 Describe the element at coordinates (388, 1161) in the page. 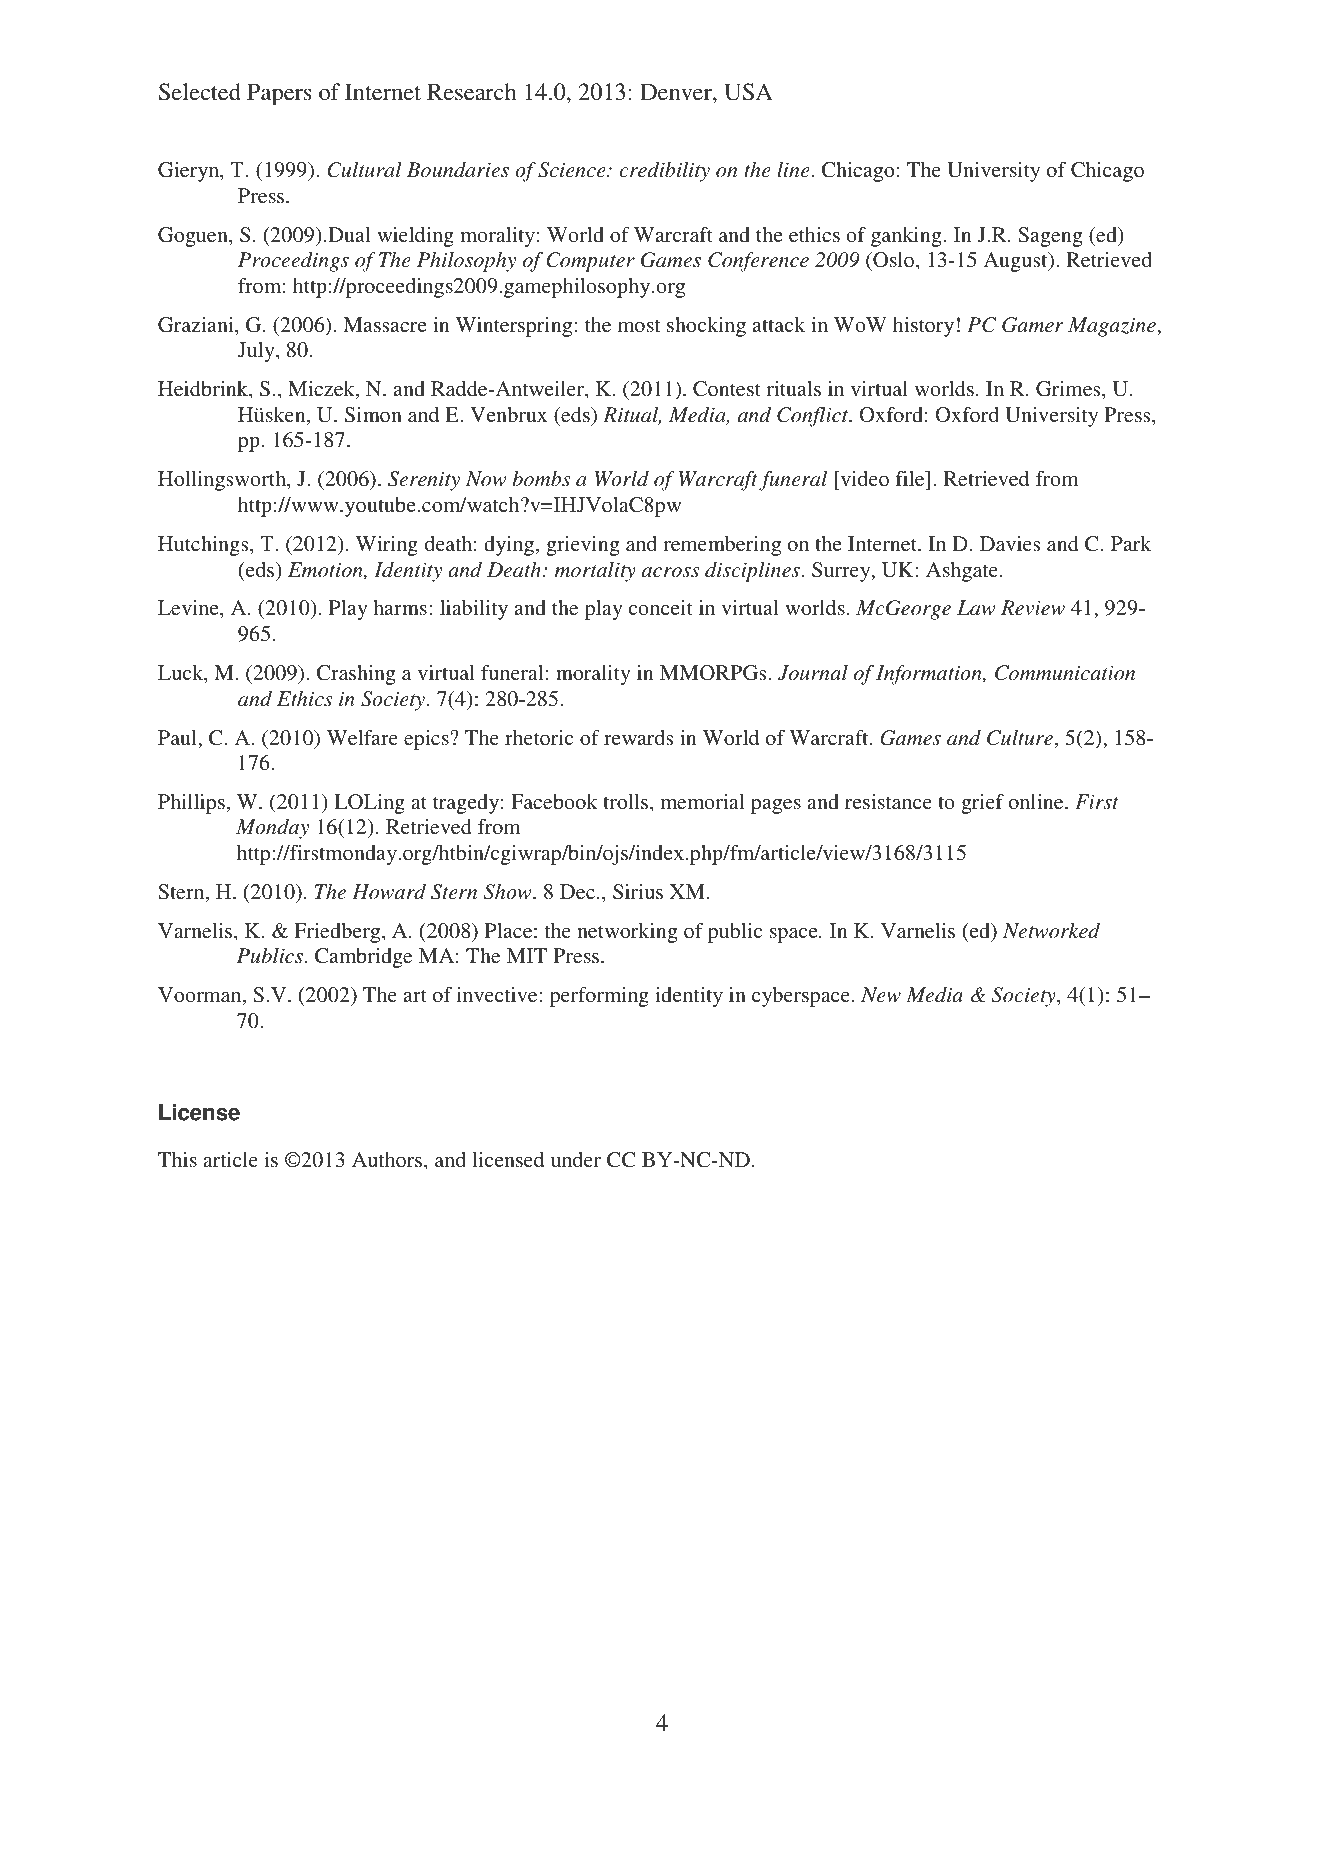

I see `Authors` at that location.
